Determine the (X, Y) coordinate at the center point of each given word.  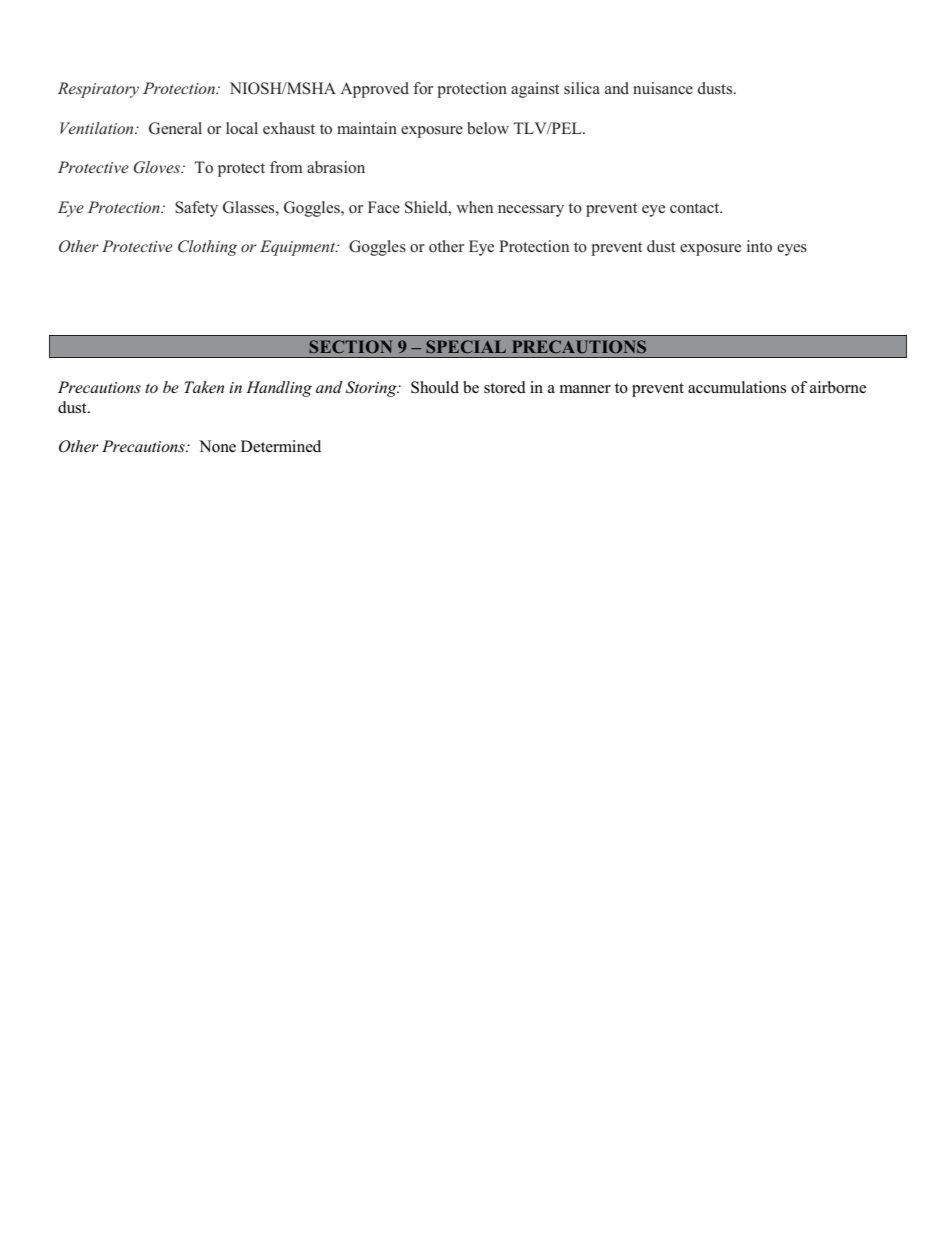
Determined (281, 446)
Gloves (157, 167)
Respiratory (98, 90)
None (217, 446)
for (423, 88)
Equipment (299, 248)
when (474, 207)
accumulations (737, 387)
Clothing (207, 248)
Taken (204, 387)
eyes (792, 250)
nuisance (663, 88)
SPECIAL (466, 346)
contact (696, 208)
